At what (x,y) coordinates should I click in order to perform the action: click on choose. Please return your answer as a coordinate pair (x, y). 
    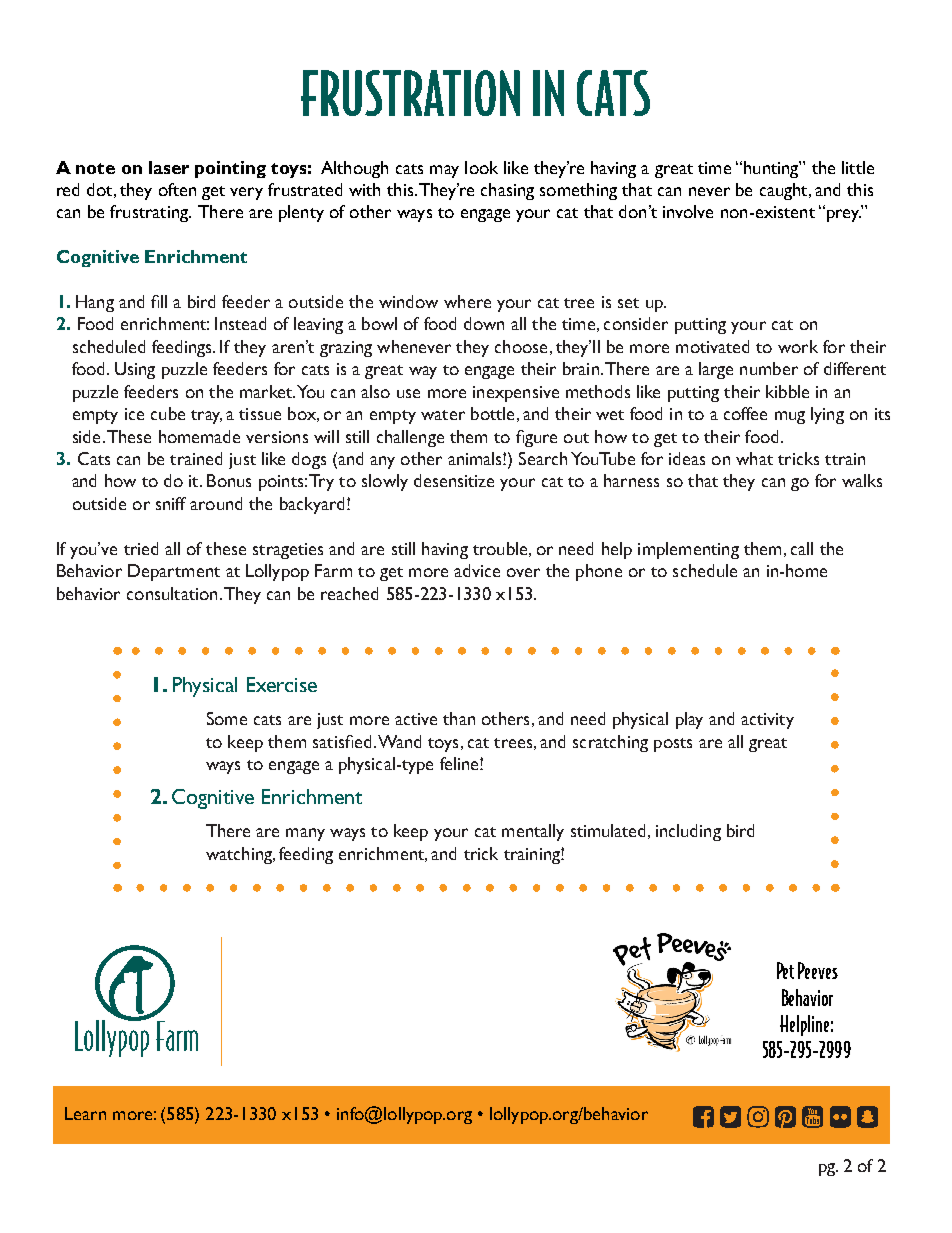
    Looking at the image, I should click on (521, 346).
